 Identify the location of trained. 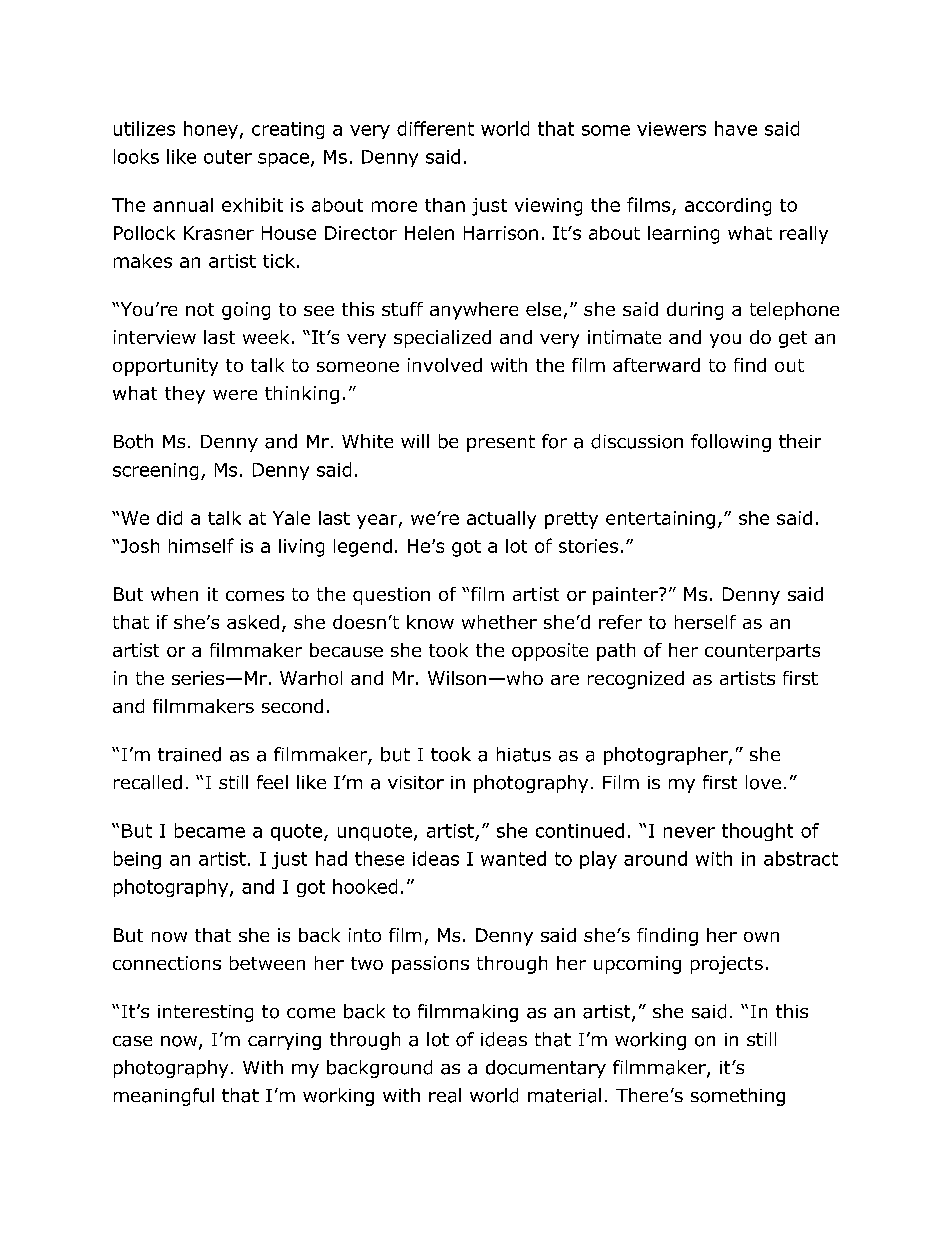
(189, 754).
